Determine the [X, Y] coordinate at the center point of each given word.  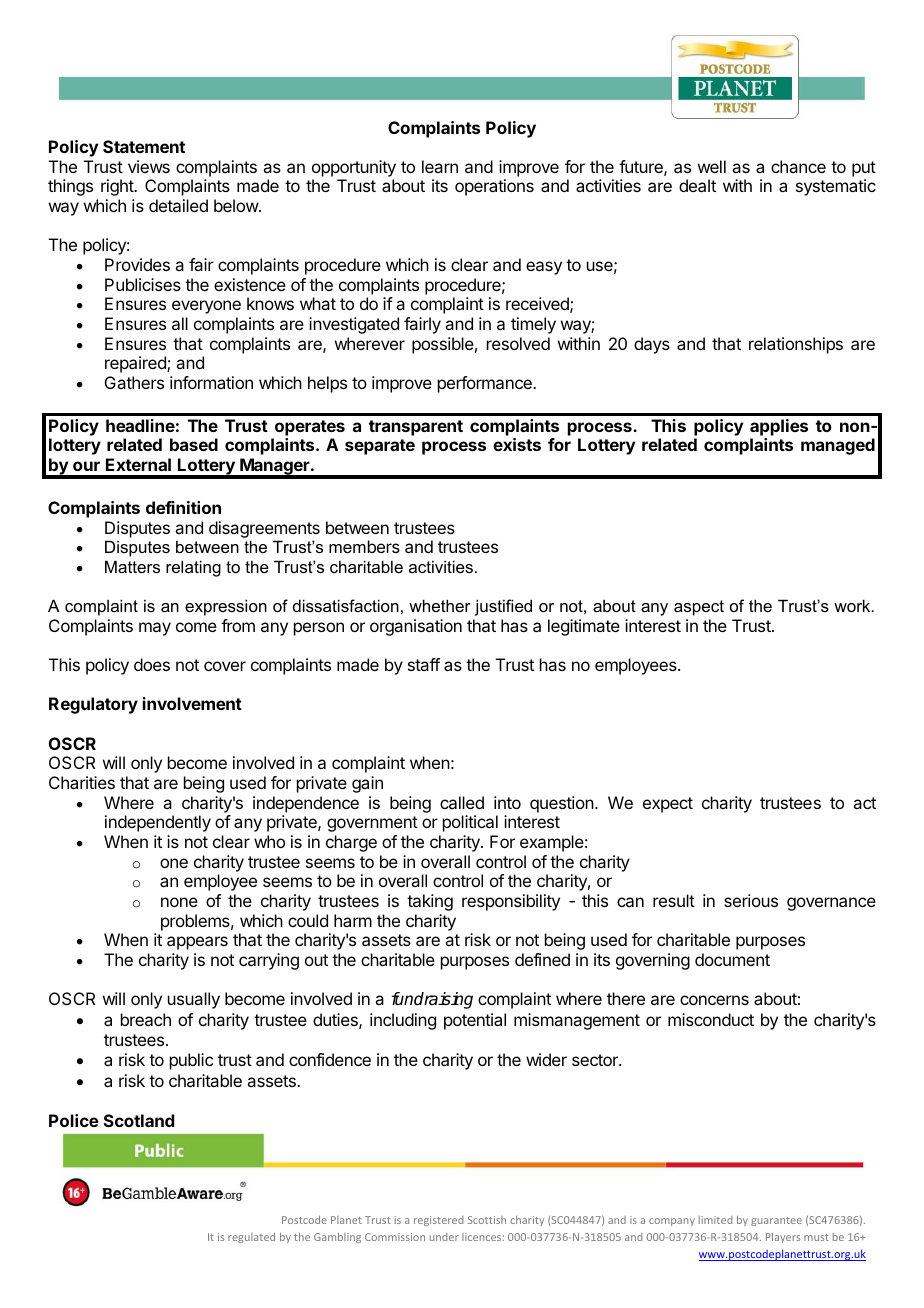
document [732, 959]
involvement [192, 703]
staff [424, 664]
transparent [416, 428]
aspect [699, 608]
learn [440, 166]
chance [798, 166]
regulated [251, 1238]
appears [197, 943]
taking [430, 902]
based [194, 444]
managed [838, 446]
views [149, 166]
